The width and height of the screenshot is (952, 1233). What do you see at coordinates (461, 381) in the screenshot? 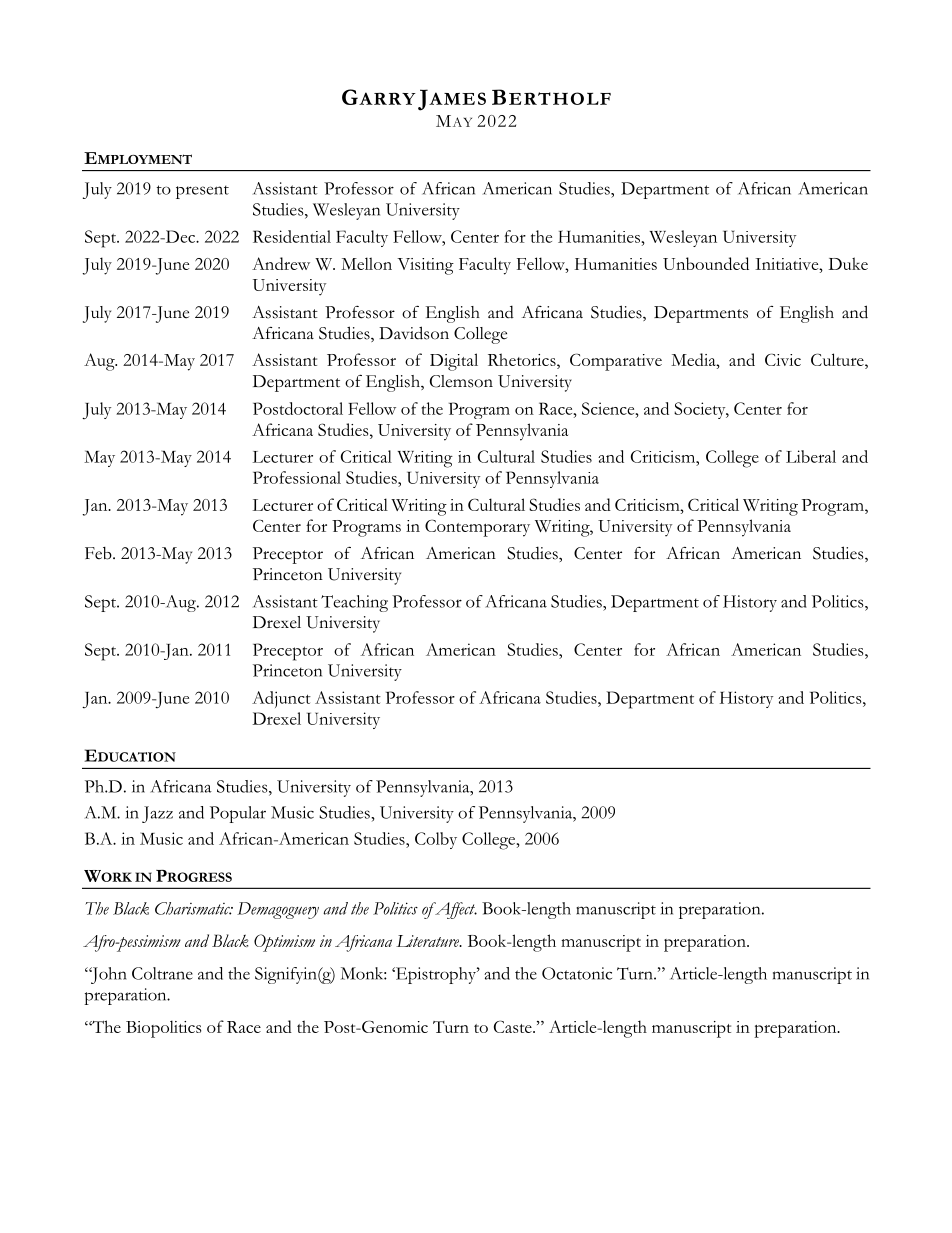
I see `Clemson` at bounding box center [461, 381].
